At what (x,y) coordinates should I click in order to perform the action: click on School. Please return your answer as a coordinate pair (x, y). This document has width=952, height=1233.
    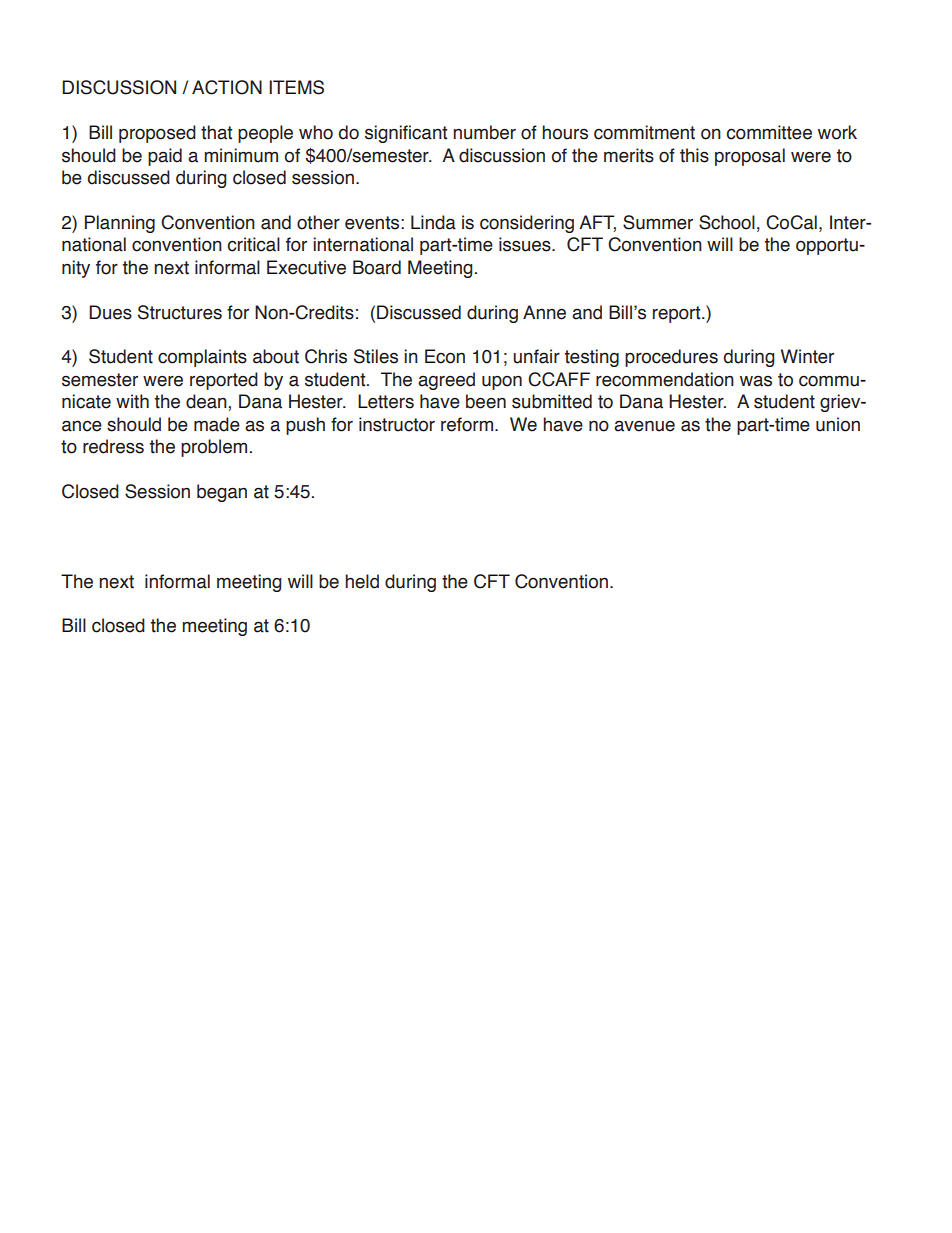
    Looking at the image, I should click on (727, 222).
